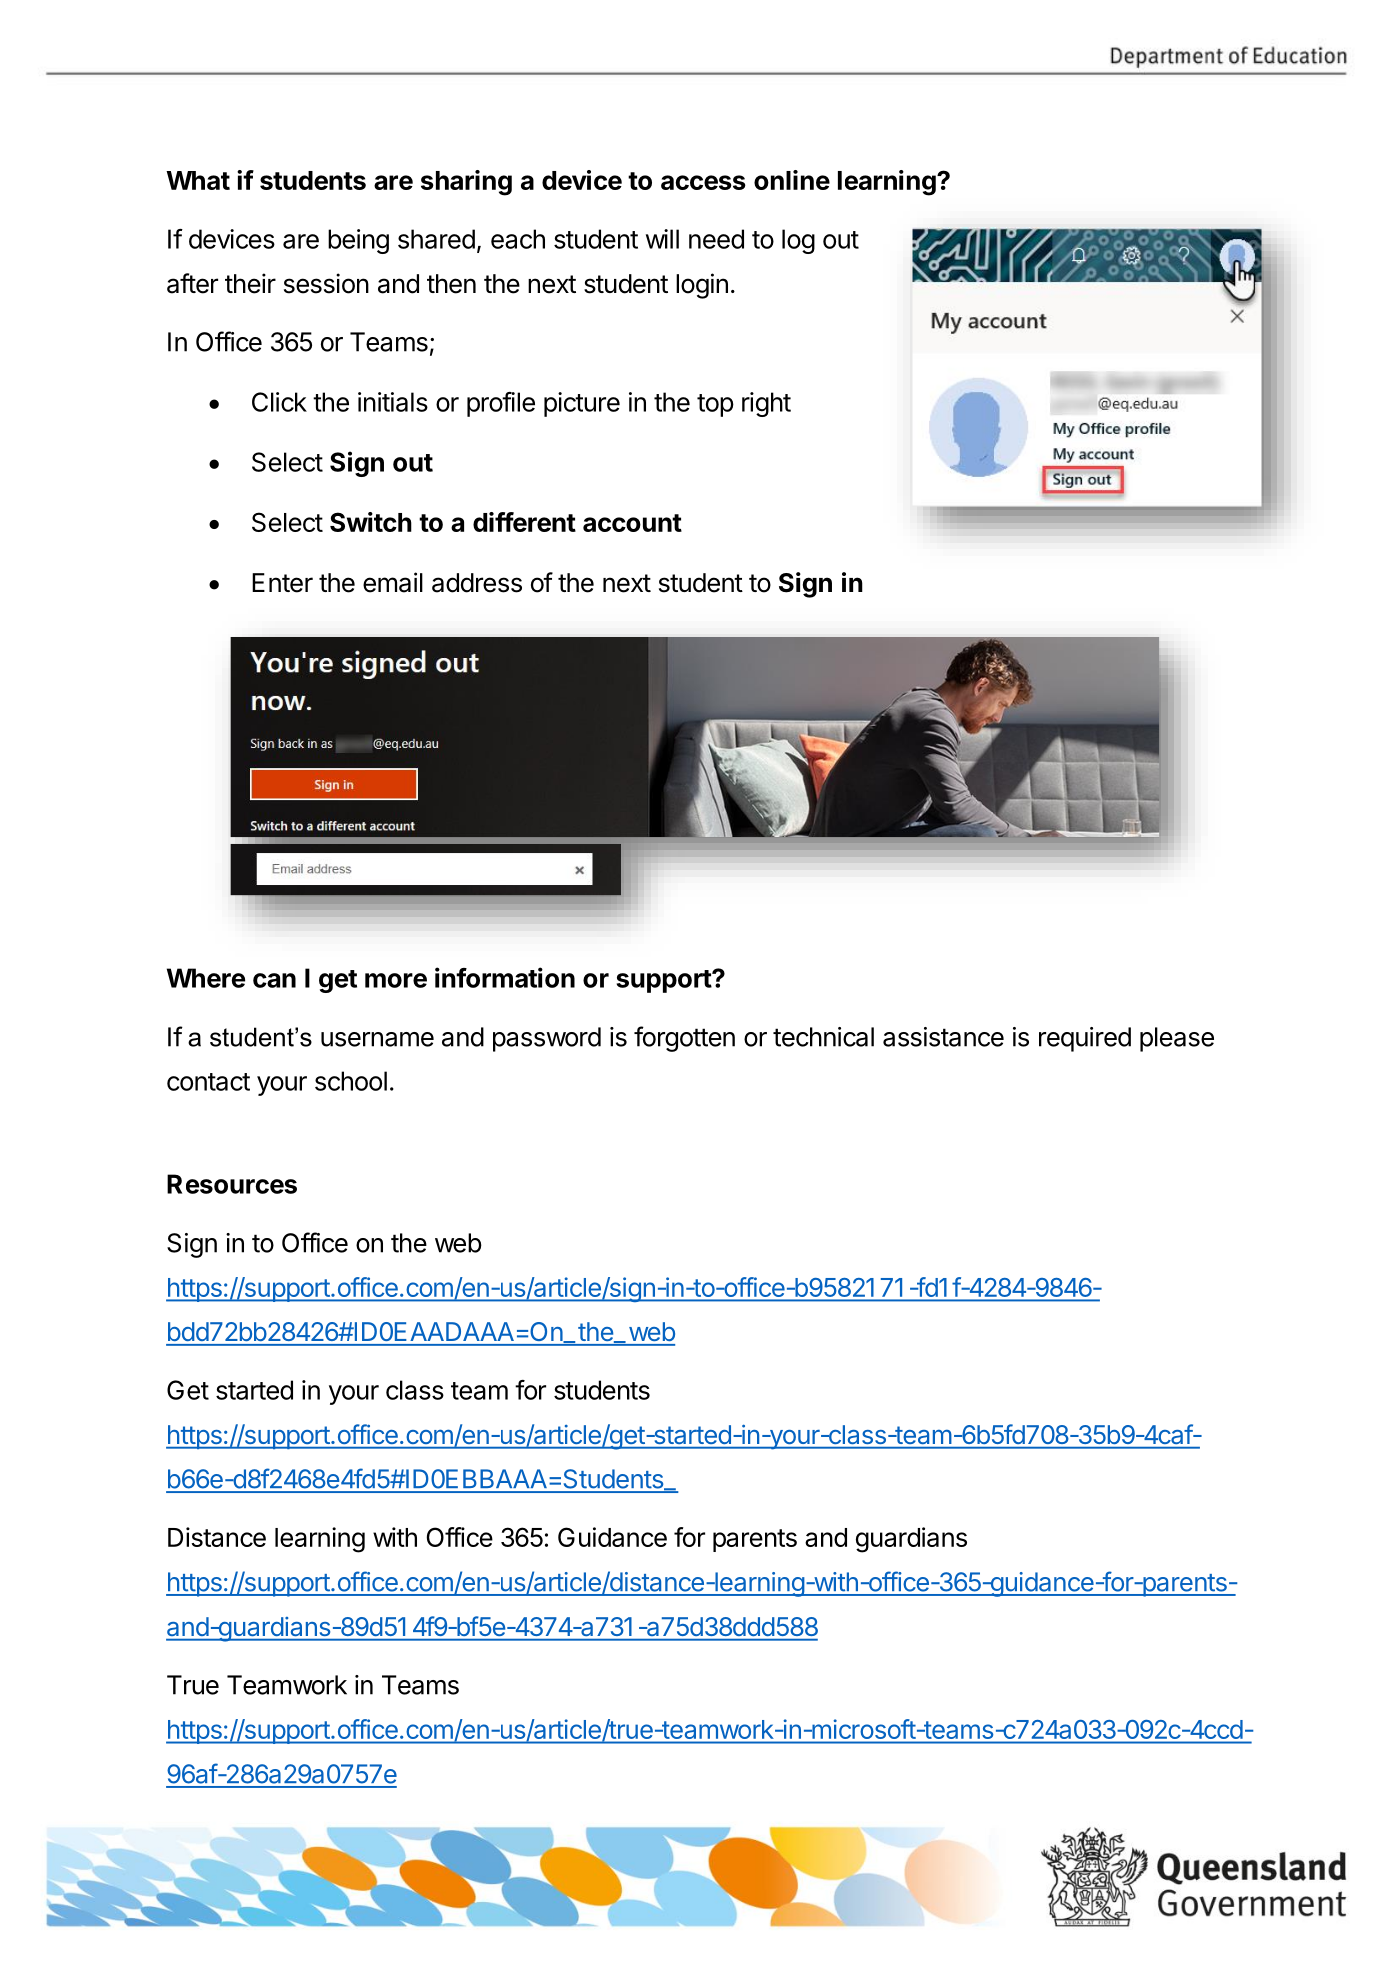  I want to click on online, so click(792, 180).
